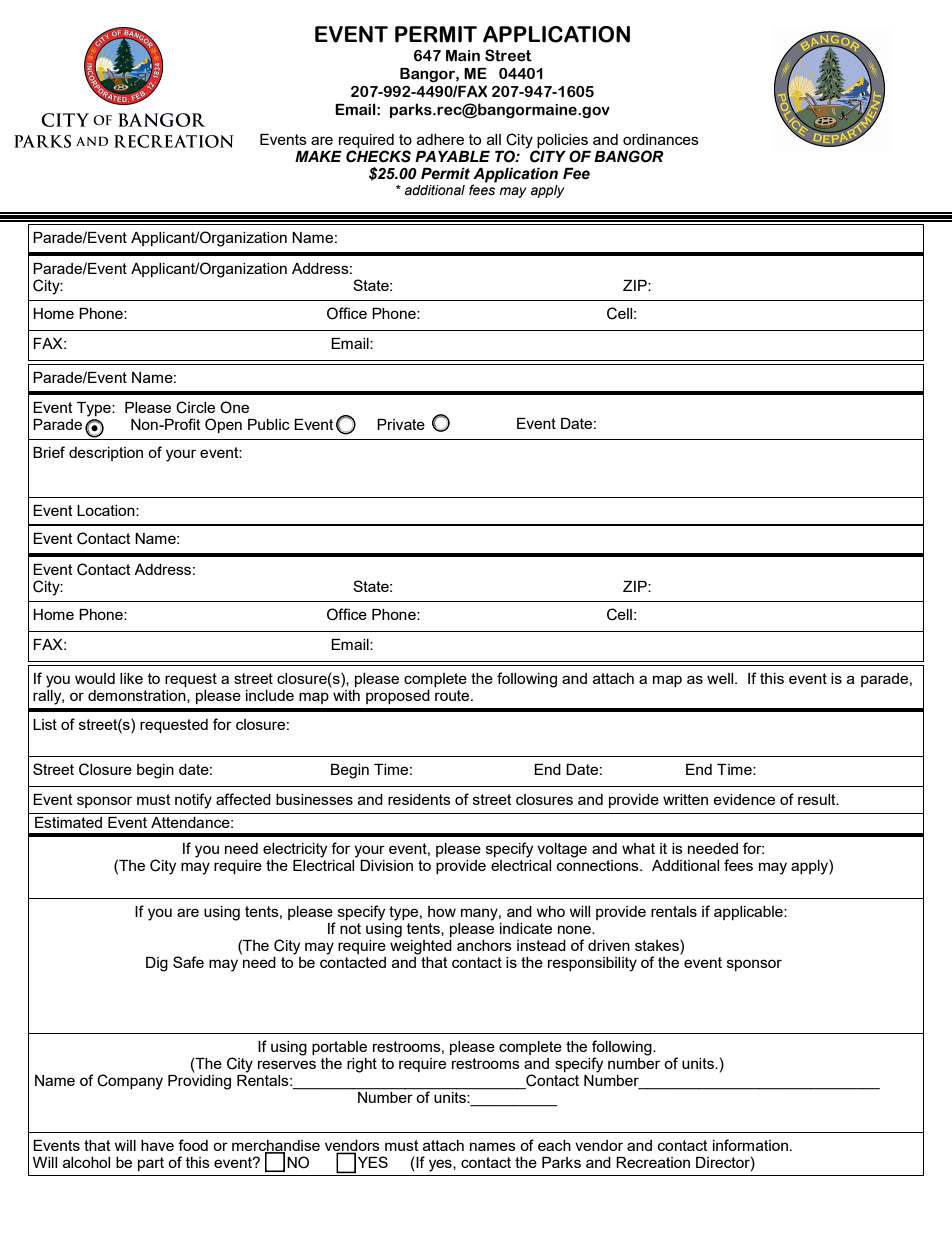 This screenshot has width=952, height=1233. Describe the element at coordinates (749, 913) in the screenshot. I see `applicable` at that location.
